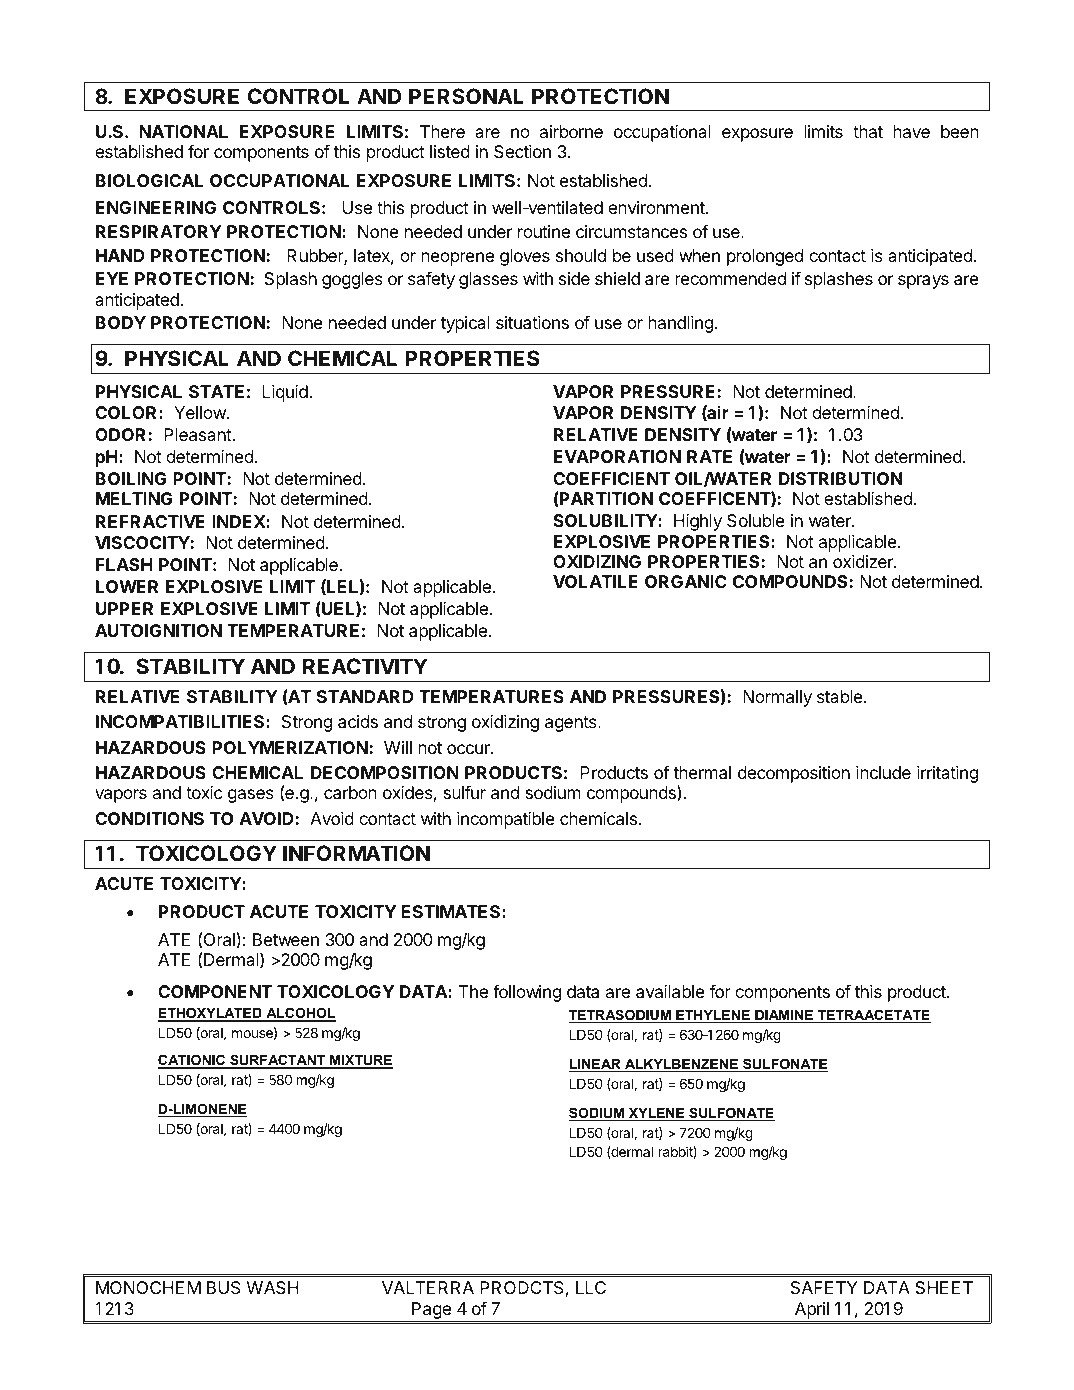  I want to click on April, so click(812, 1310).
